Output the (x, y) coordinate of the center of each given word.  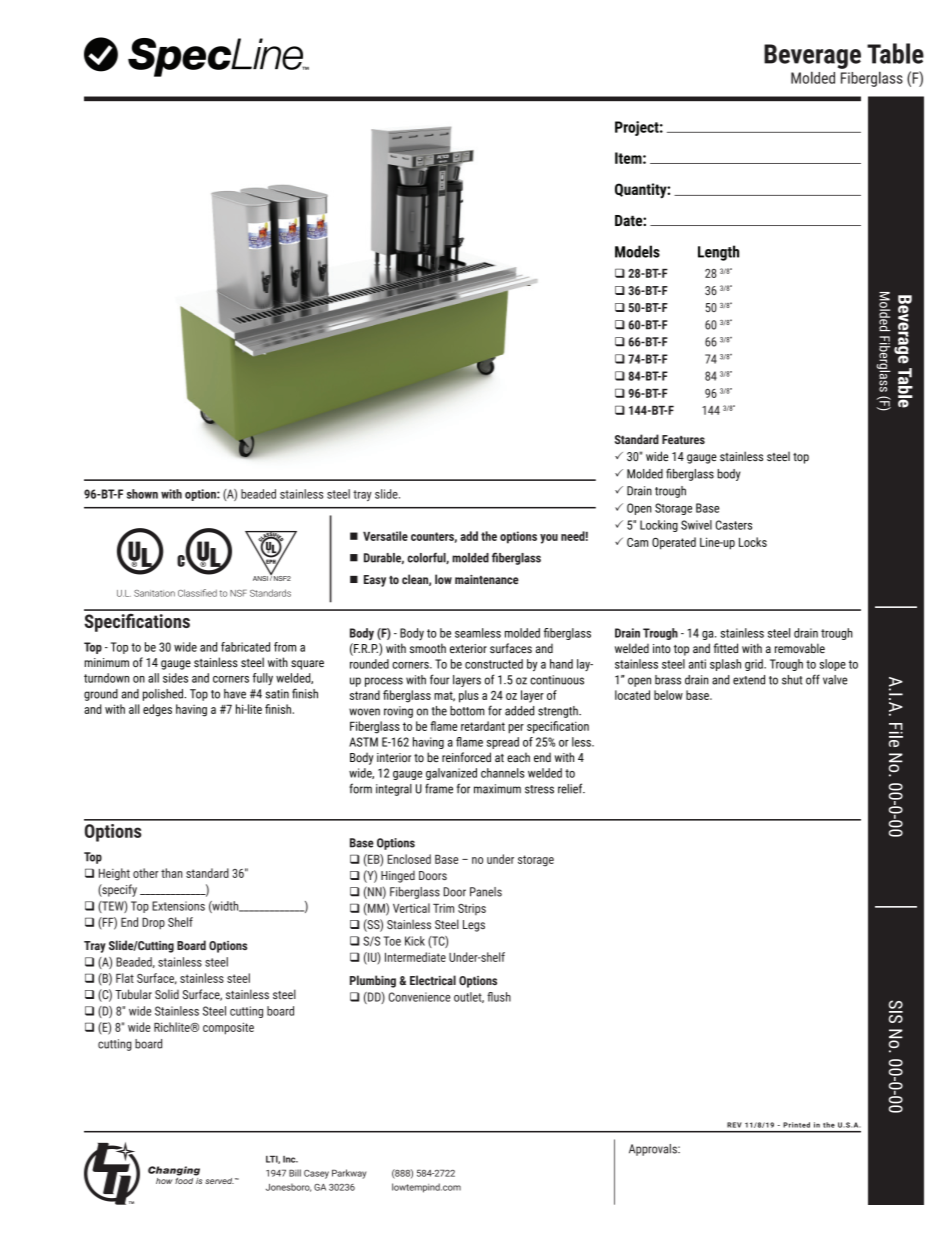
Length (718, 253)
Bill (295, 1173)
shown (142, 494)
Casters (734, 525)
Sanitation (154, 593)
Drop (153, 923)
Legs (474, 926)
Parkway (349, 1174)
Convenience (420, 997)
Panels (486, 892)
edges (157, 710)
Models (637, 251)
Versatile (385, 536)
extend (749, 680)
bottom (467, 711)
